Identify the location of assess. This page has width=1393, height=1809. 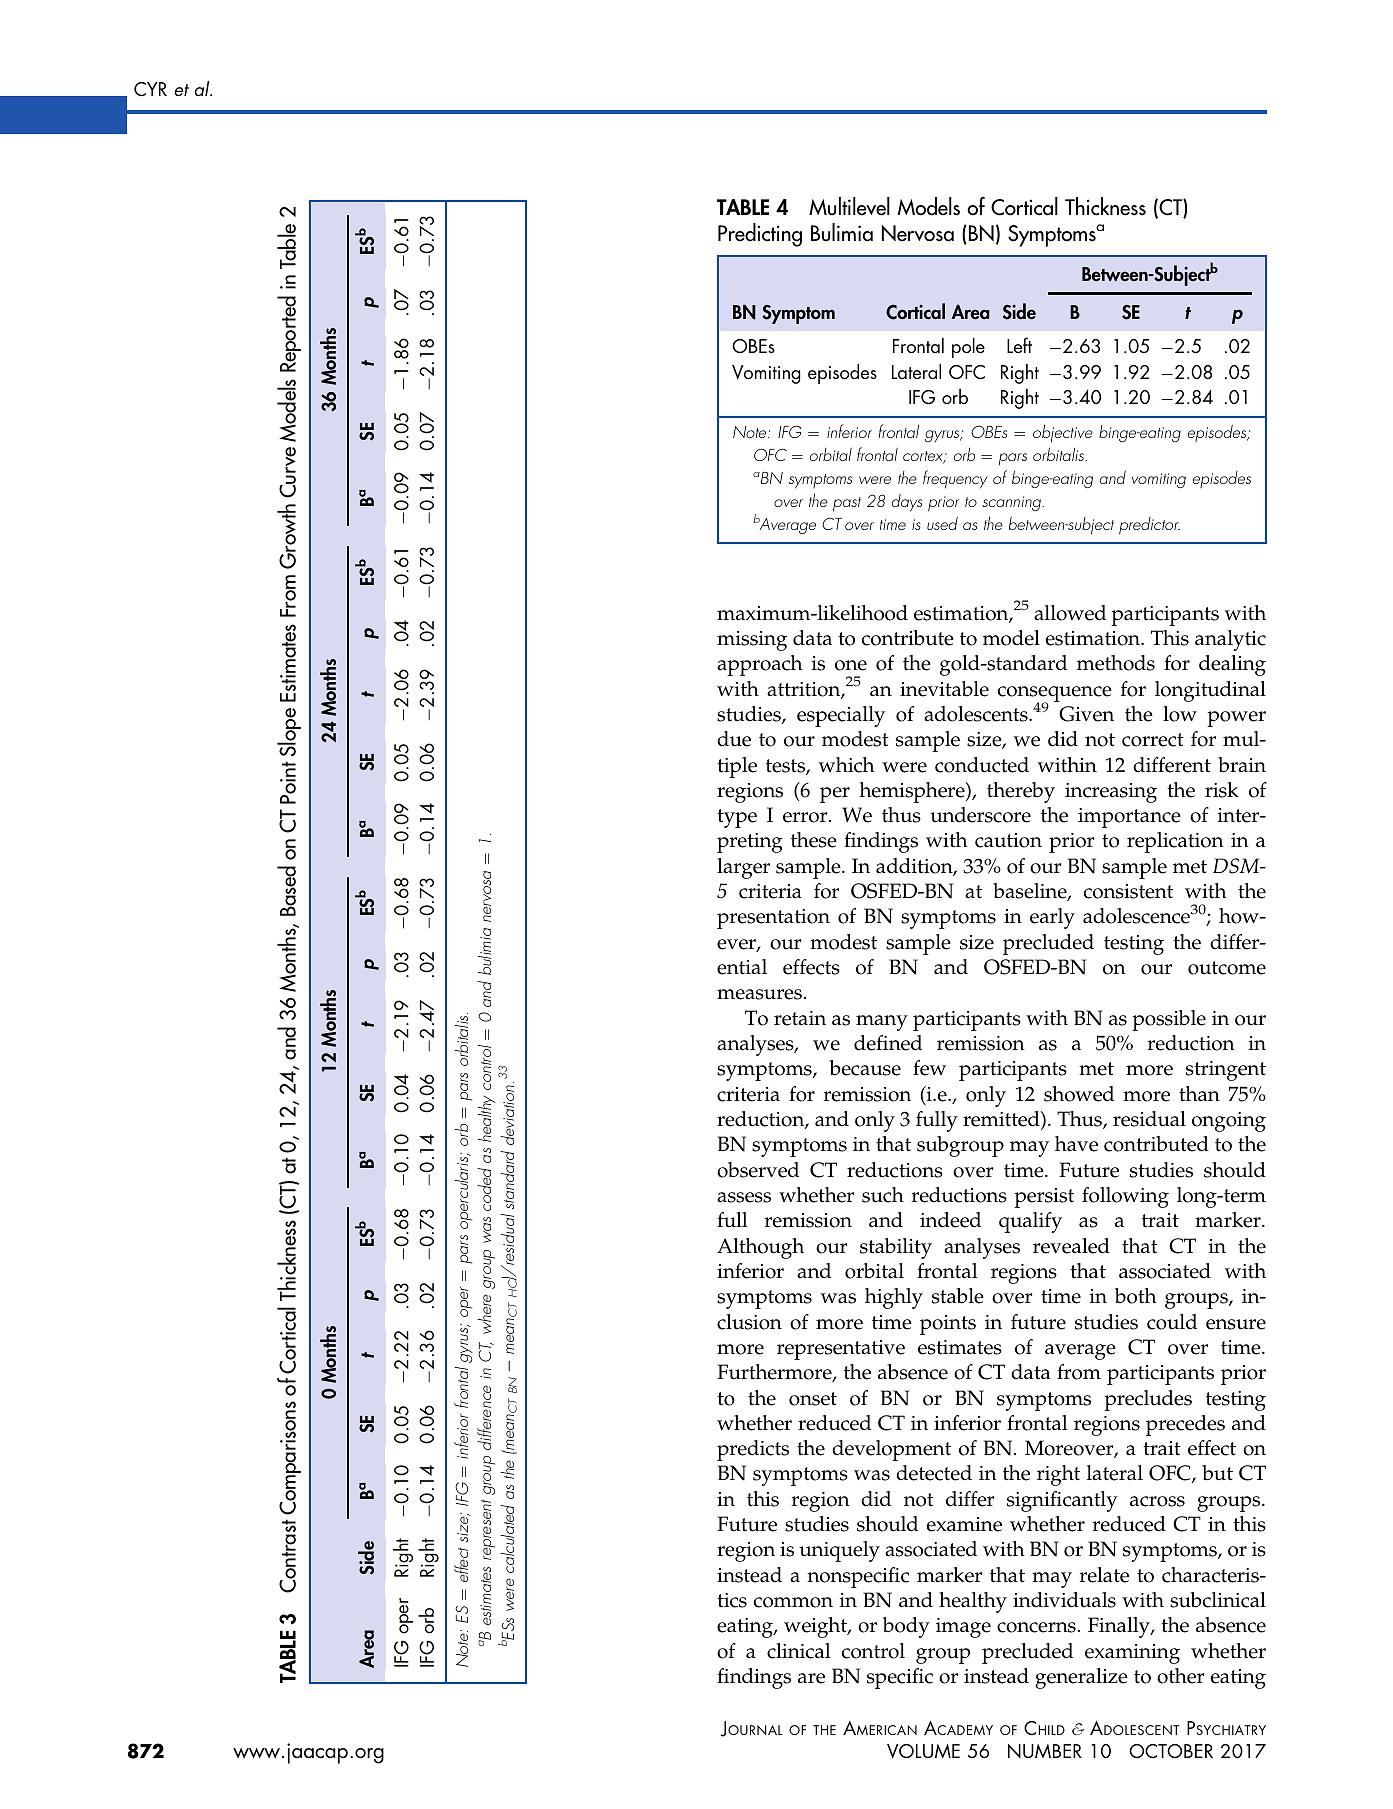
(744, 1197).
